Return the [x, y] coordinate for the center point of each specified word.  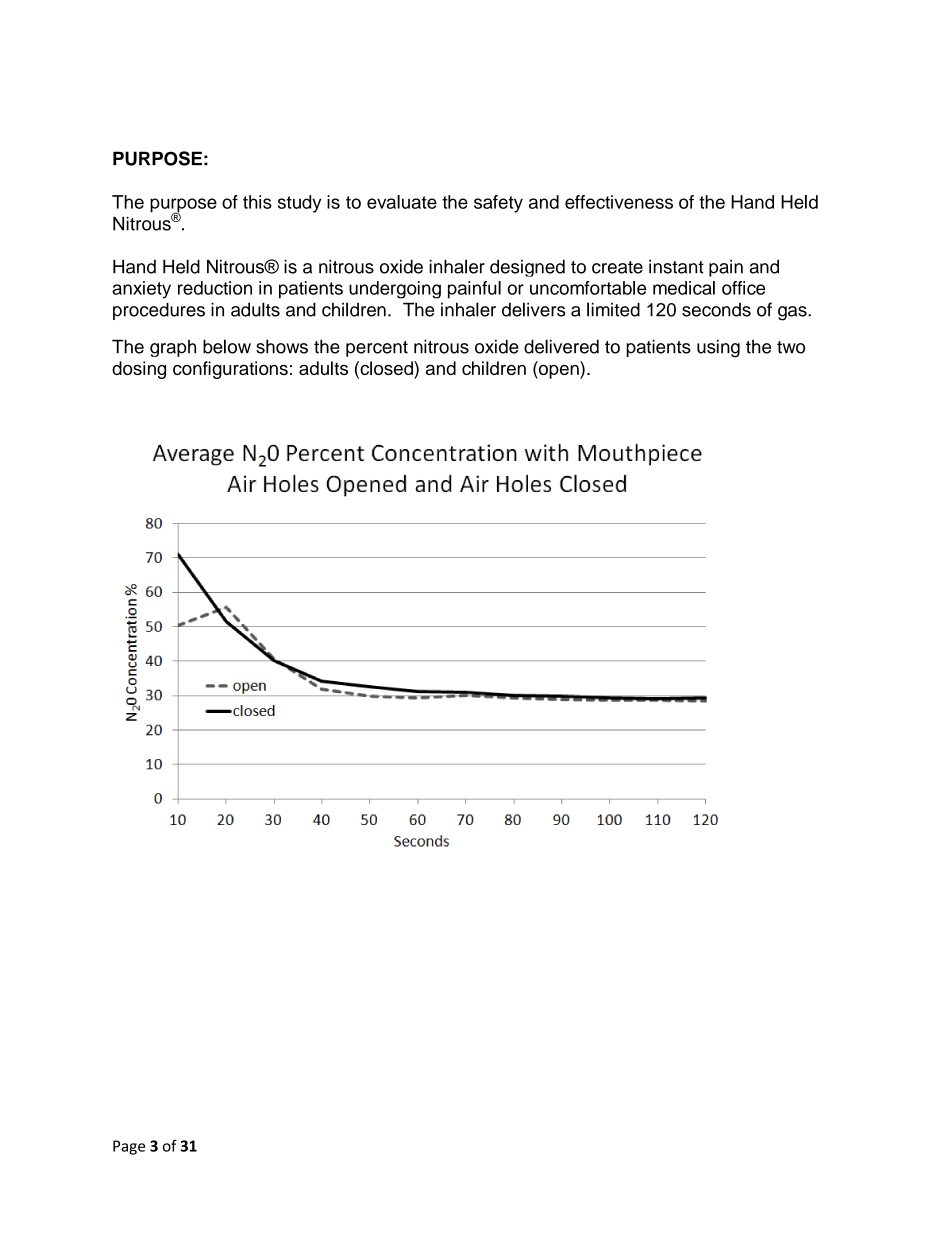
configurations [230, 370]
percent [377, 349]
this [257, 202]
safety [498, 204]
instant [676, 266]
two [791, 347]
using [718, 348]
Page [129, 1147]
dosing [139, 370]
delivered [561, 346]
